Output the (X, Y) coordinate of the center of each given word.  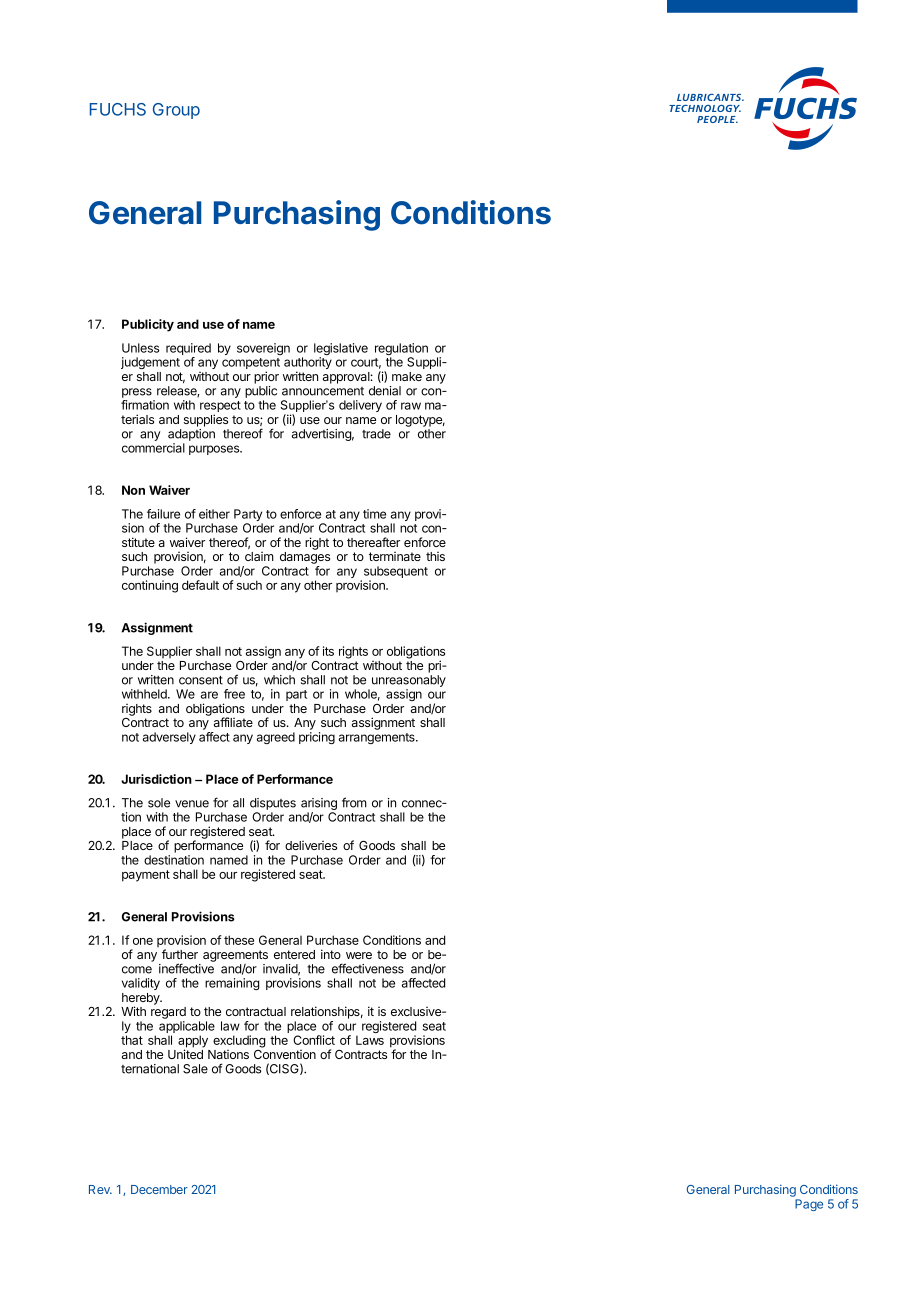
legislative (341, 350)
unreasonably (409, 681)
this (435, 556)
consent (201, 680)
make (407, 376)
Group (176, 111)
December (159, 1189)
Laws (370, 1040)
